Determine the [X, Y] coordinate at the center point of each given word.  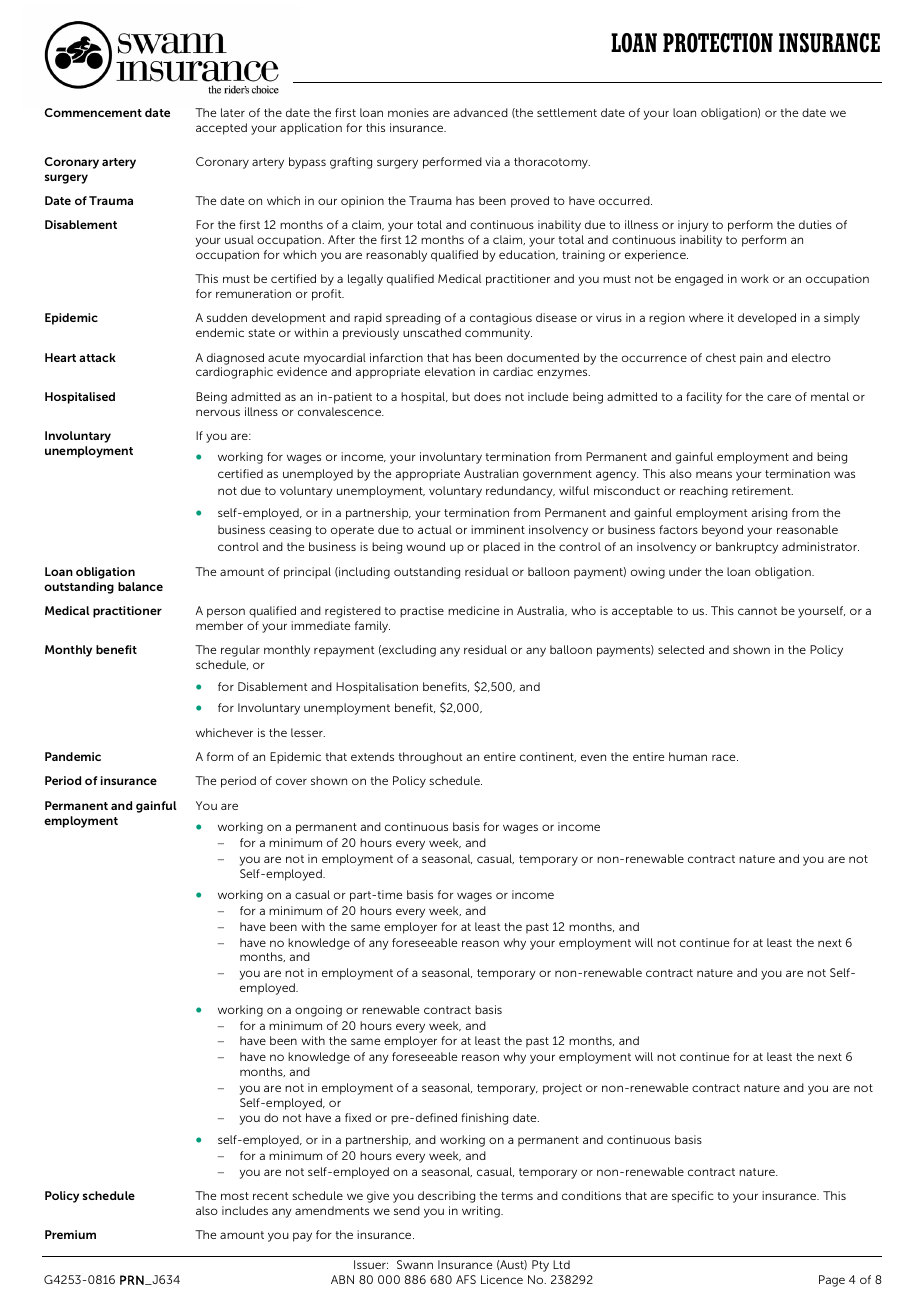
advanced [481, 112]
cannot [757, 611]
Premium [70, 1234]
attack [97, 357]
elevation [450, 371]
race [725, 757]
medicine [473, 610]
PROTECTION [718, 43]
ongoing [318, 1011]
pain [751, 359]
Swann [415, 1264]
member [219, 625]
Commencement [93, 112]
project [562, 1089]
